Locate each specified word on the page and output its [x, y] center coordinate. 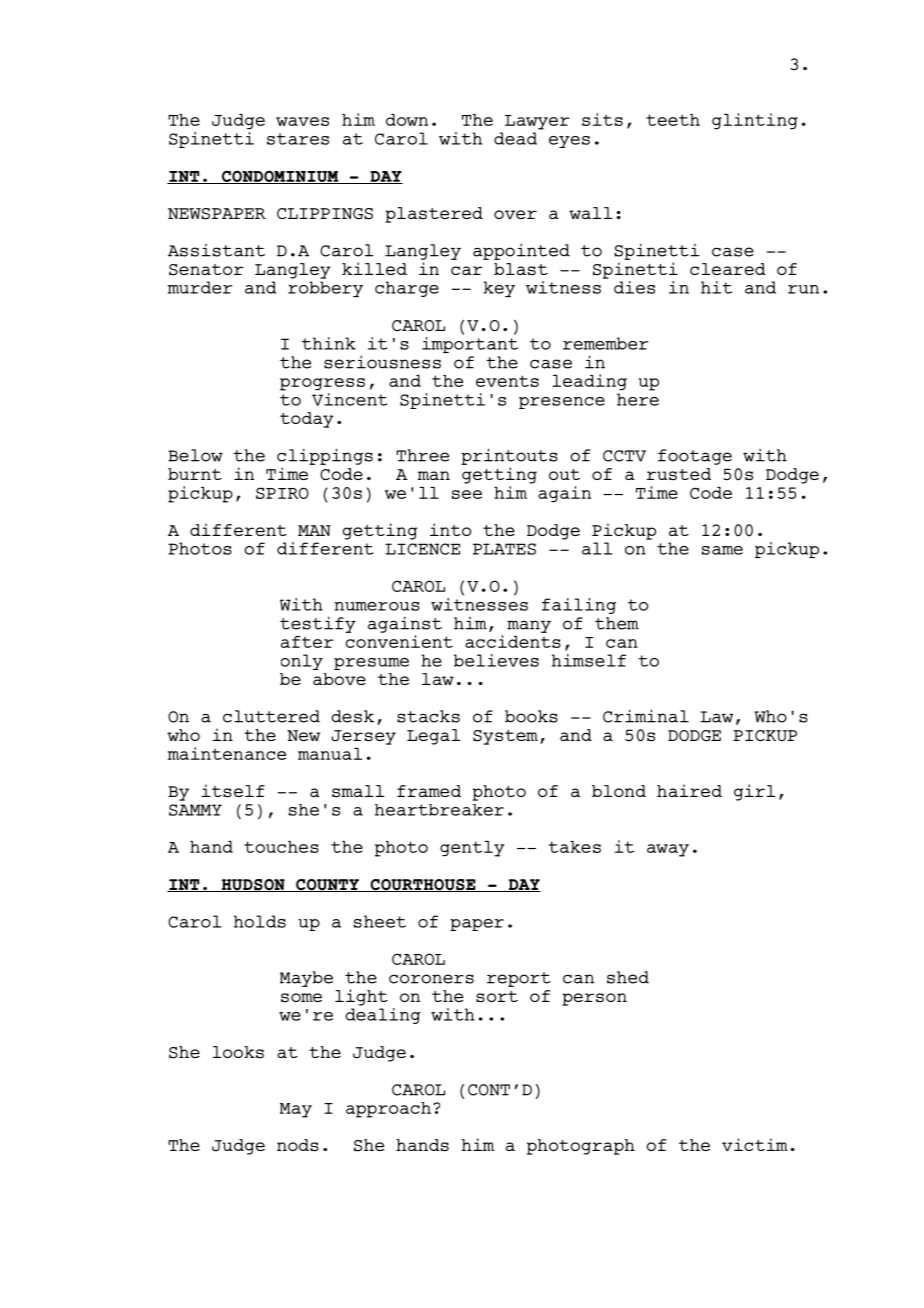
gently [472, 849]
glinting [755, 121]
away [668, 850]
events [507, 381]
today [307, 420]
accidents [513, 641]
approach [388, 1110]
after [307, 642]
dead [515, 138]
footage [695, 457]
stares [298, 139]
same [722, 550]
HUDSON [253, 885]
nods [298, 1145]
